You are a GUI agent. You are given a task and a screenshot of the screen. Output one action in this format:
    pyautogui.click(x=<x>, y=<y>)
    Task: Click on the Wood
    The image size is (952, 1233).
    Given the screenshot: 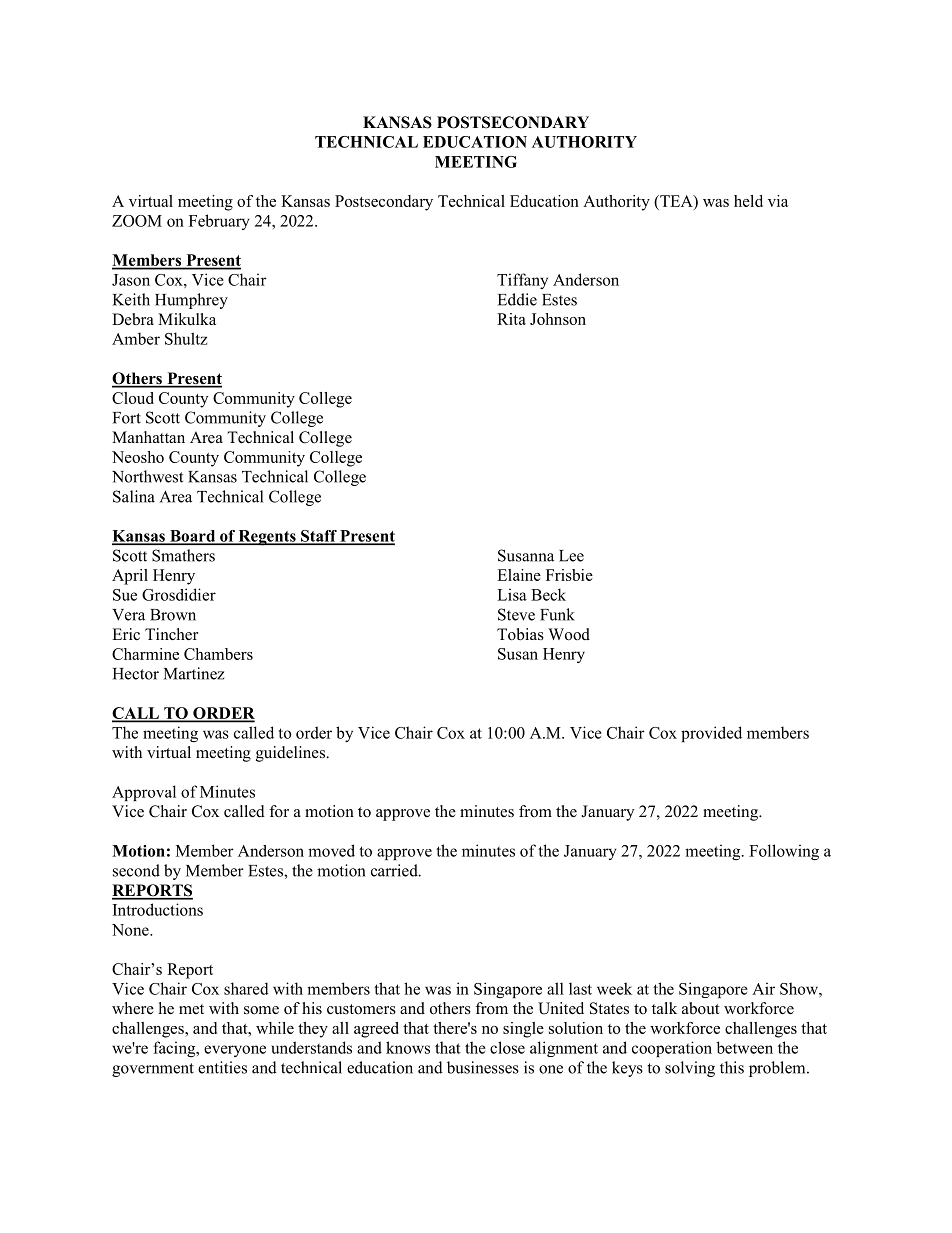 What is the action you would take?
    pyautogui.click(x=569, y=634)
